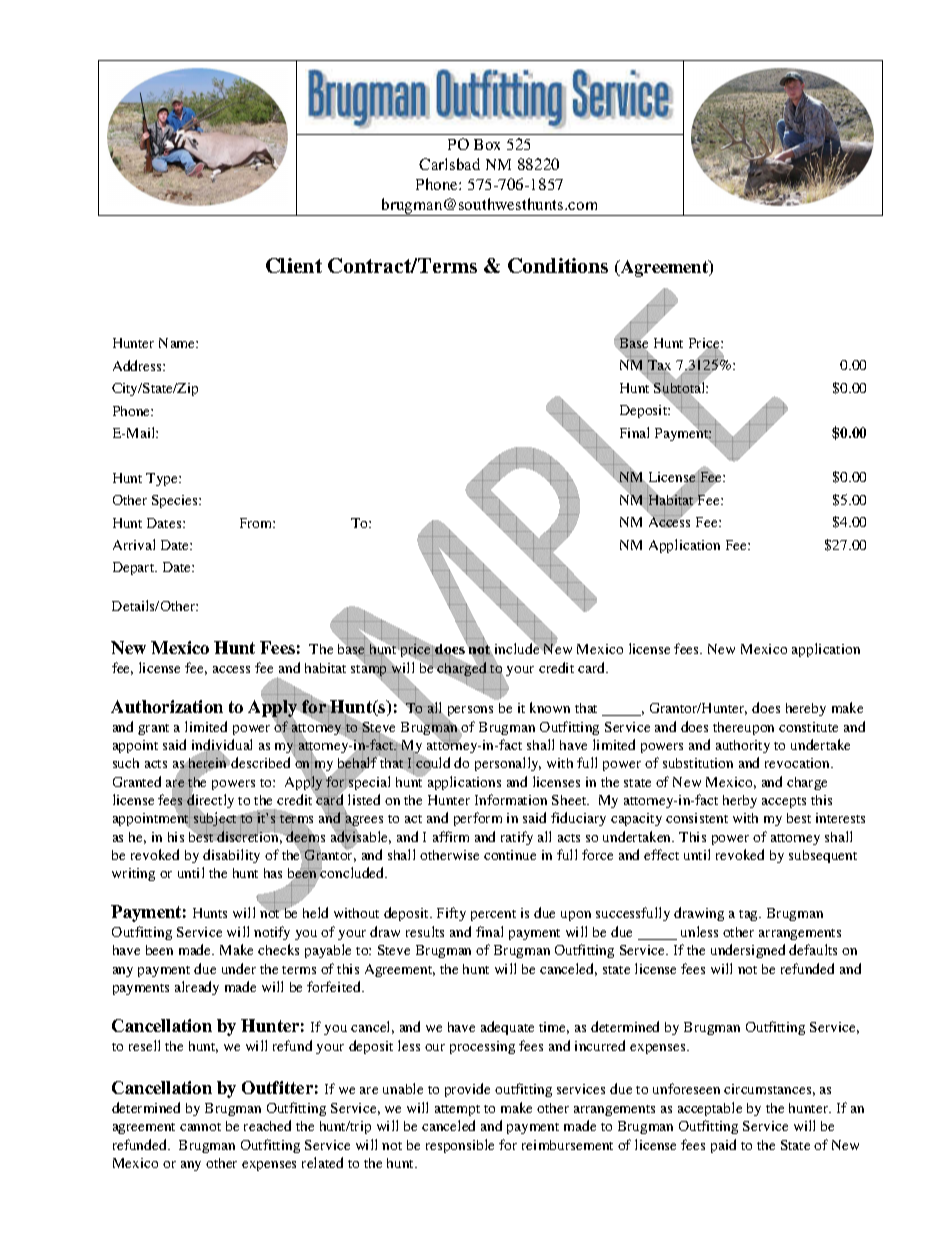  Describe the element at coordinates (200, 1127) in the screenshot. I see `cannot` at that location.
